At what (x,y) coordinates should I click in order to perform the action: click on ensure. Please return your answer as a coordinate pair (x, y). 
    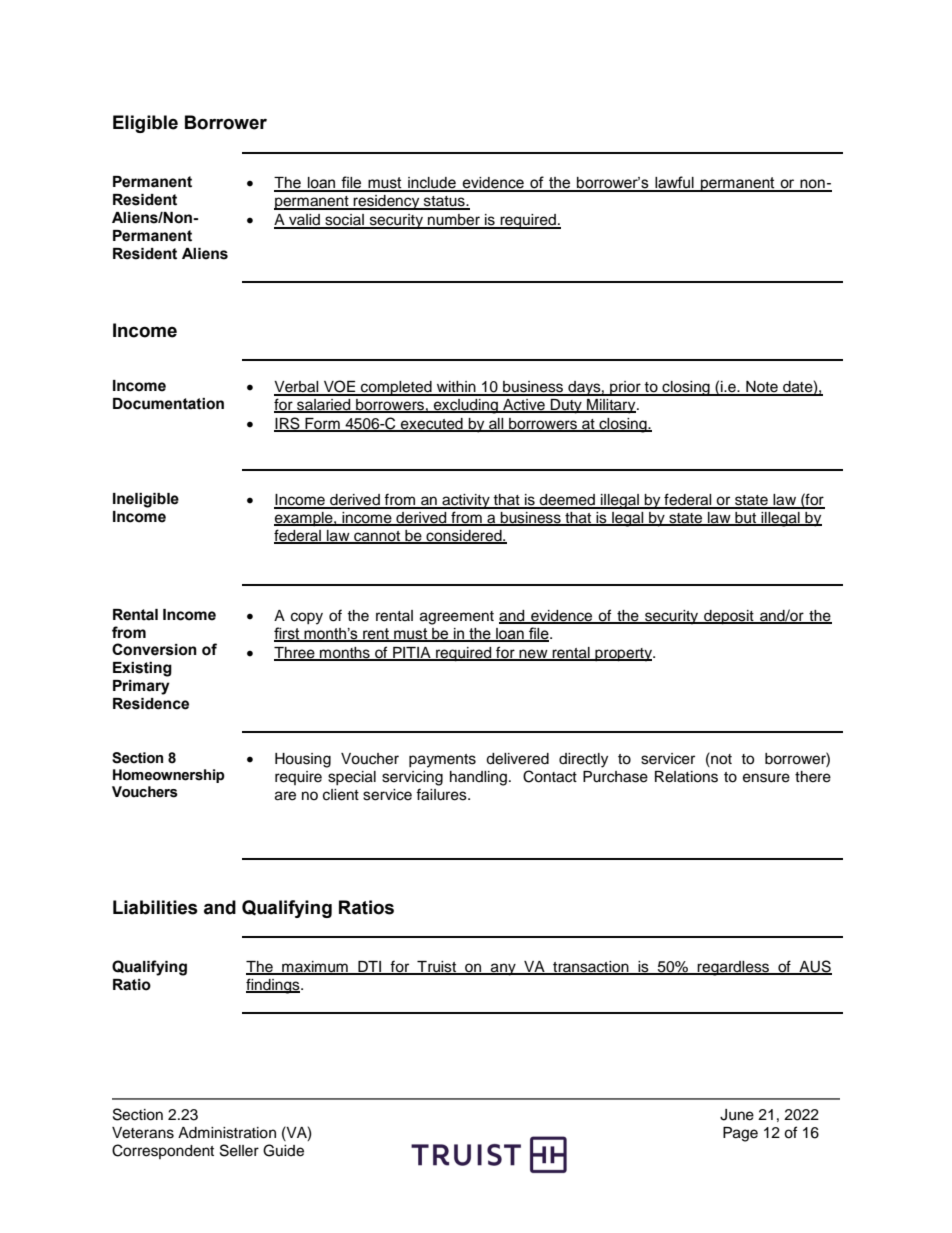
    Looking at the image, I should click on (766, 778).
